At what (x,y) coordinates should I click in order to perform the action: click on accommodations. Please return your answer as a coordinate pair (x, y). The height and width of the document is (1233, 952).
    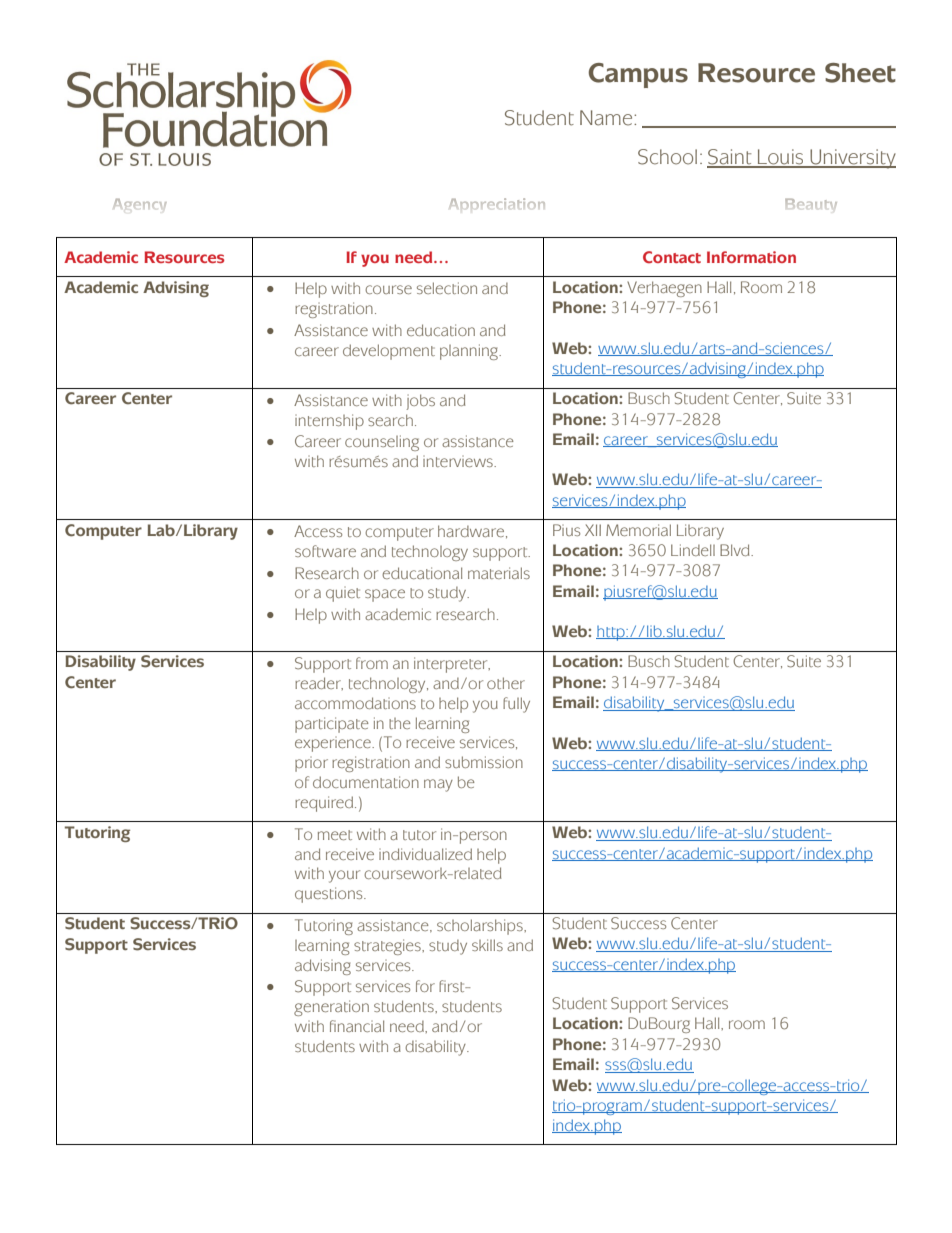
    Looking at the image, I should click on (355, 703).
